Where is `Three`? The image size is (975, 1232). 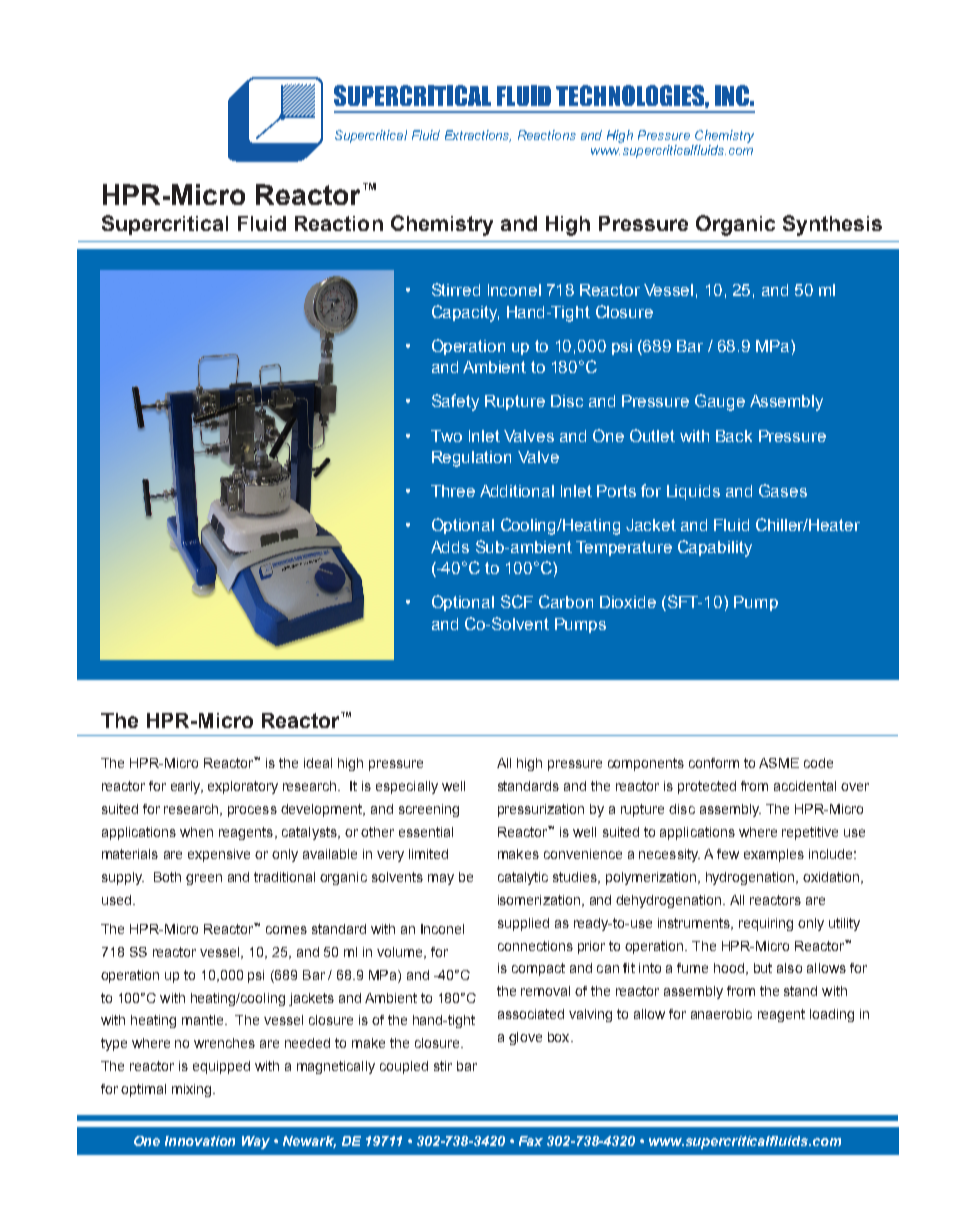
Three is located at coordinates (453, 491).
